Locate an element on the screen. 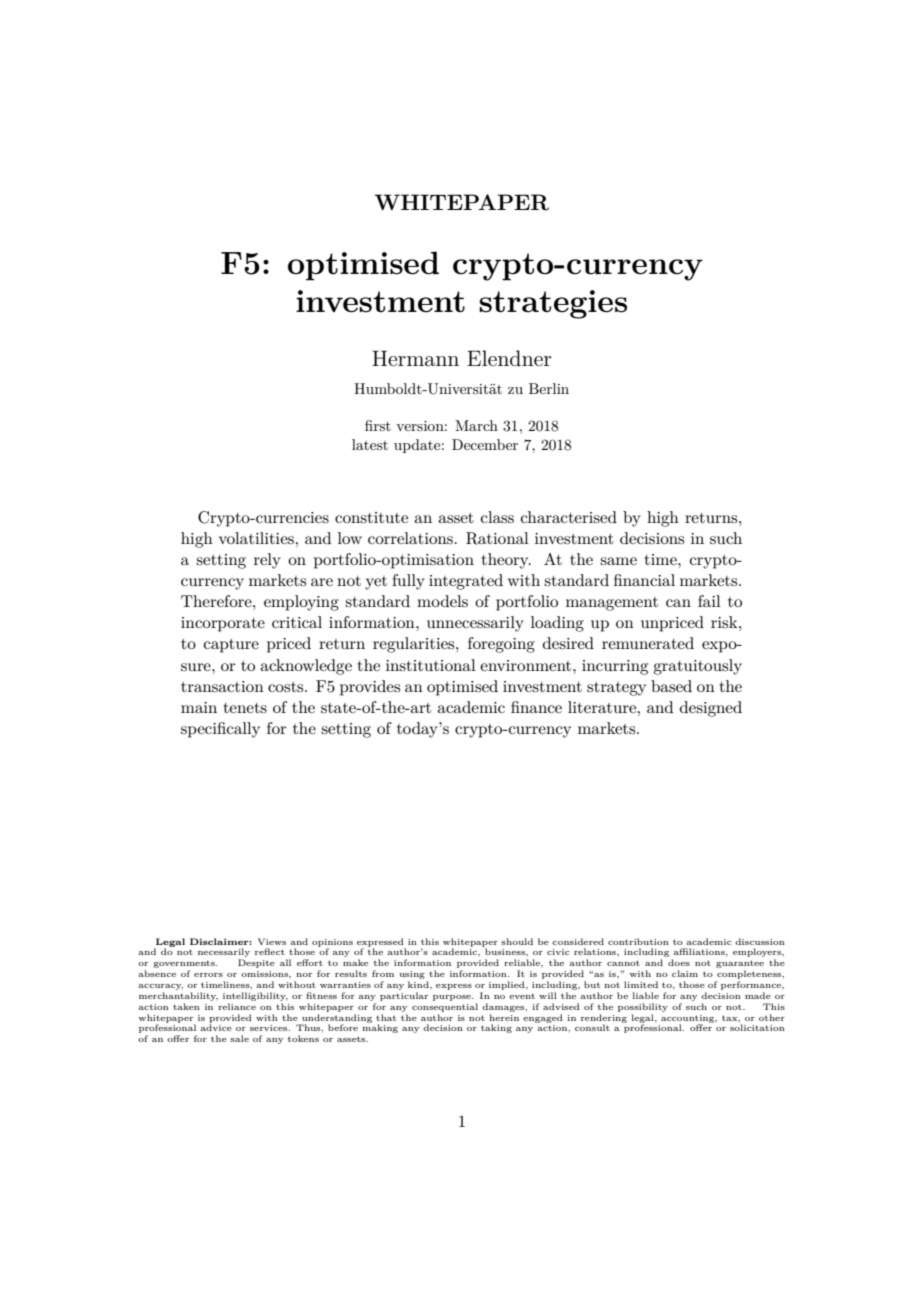 The height and width of the screenshot is (1308, 924). institutional is located at coordinates (431, 665).
